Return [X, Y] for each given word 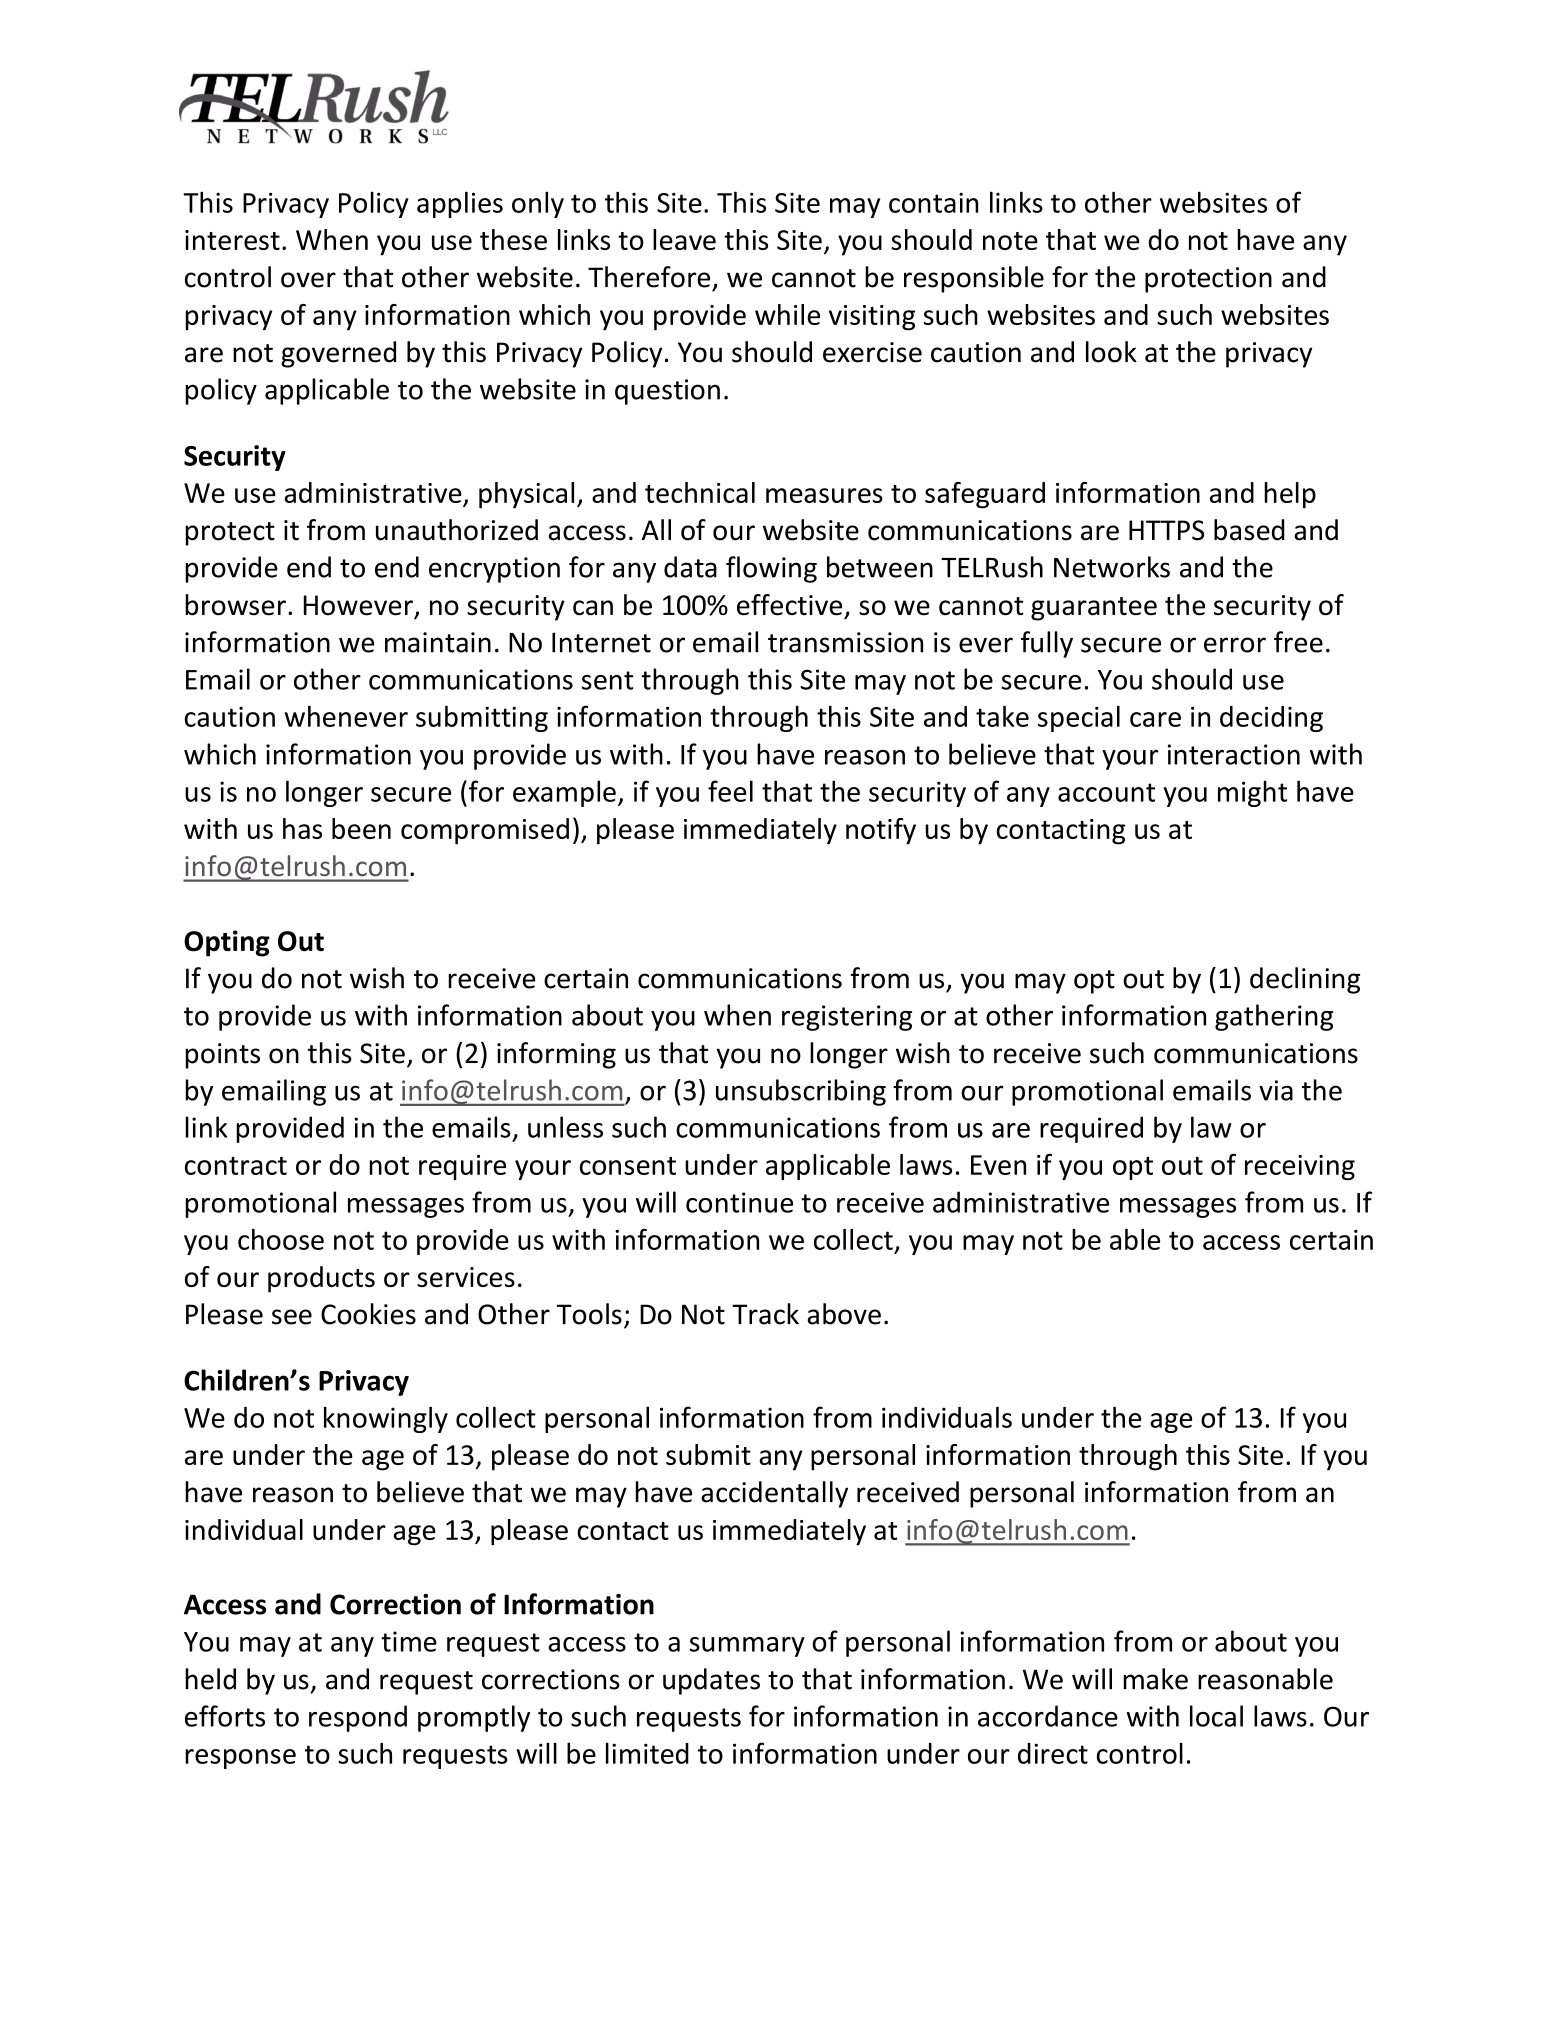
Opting [227, 943]
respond [358, 1718]
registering [847, 1018]
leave [684, 239]
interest [232, 240]
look [1111, 352]
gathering [1274, 1017]
